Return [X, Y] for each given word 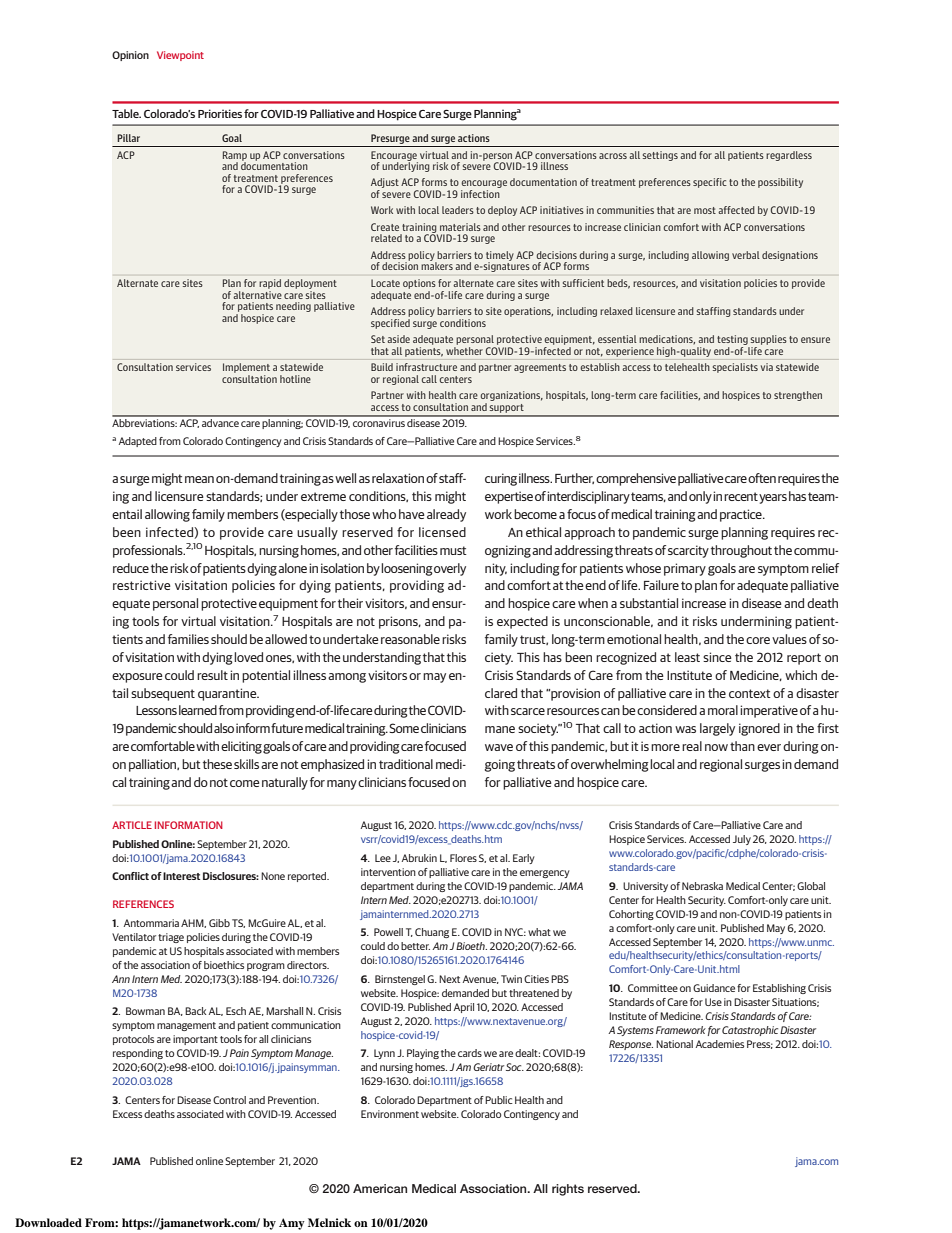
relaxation [398, 478]
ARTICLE [132, 825]
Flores [463, 858]
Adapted [138, 442]
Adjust [385, 184]
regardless [789, 156]
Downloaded [48, 1222]
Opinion [130, 56]
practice [742, 515]
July [742, 840]
